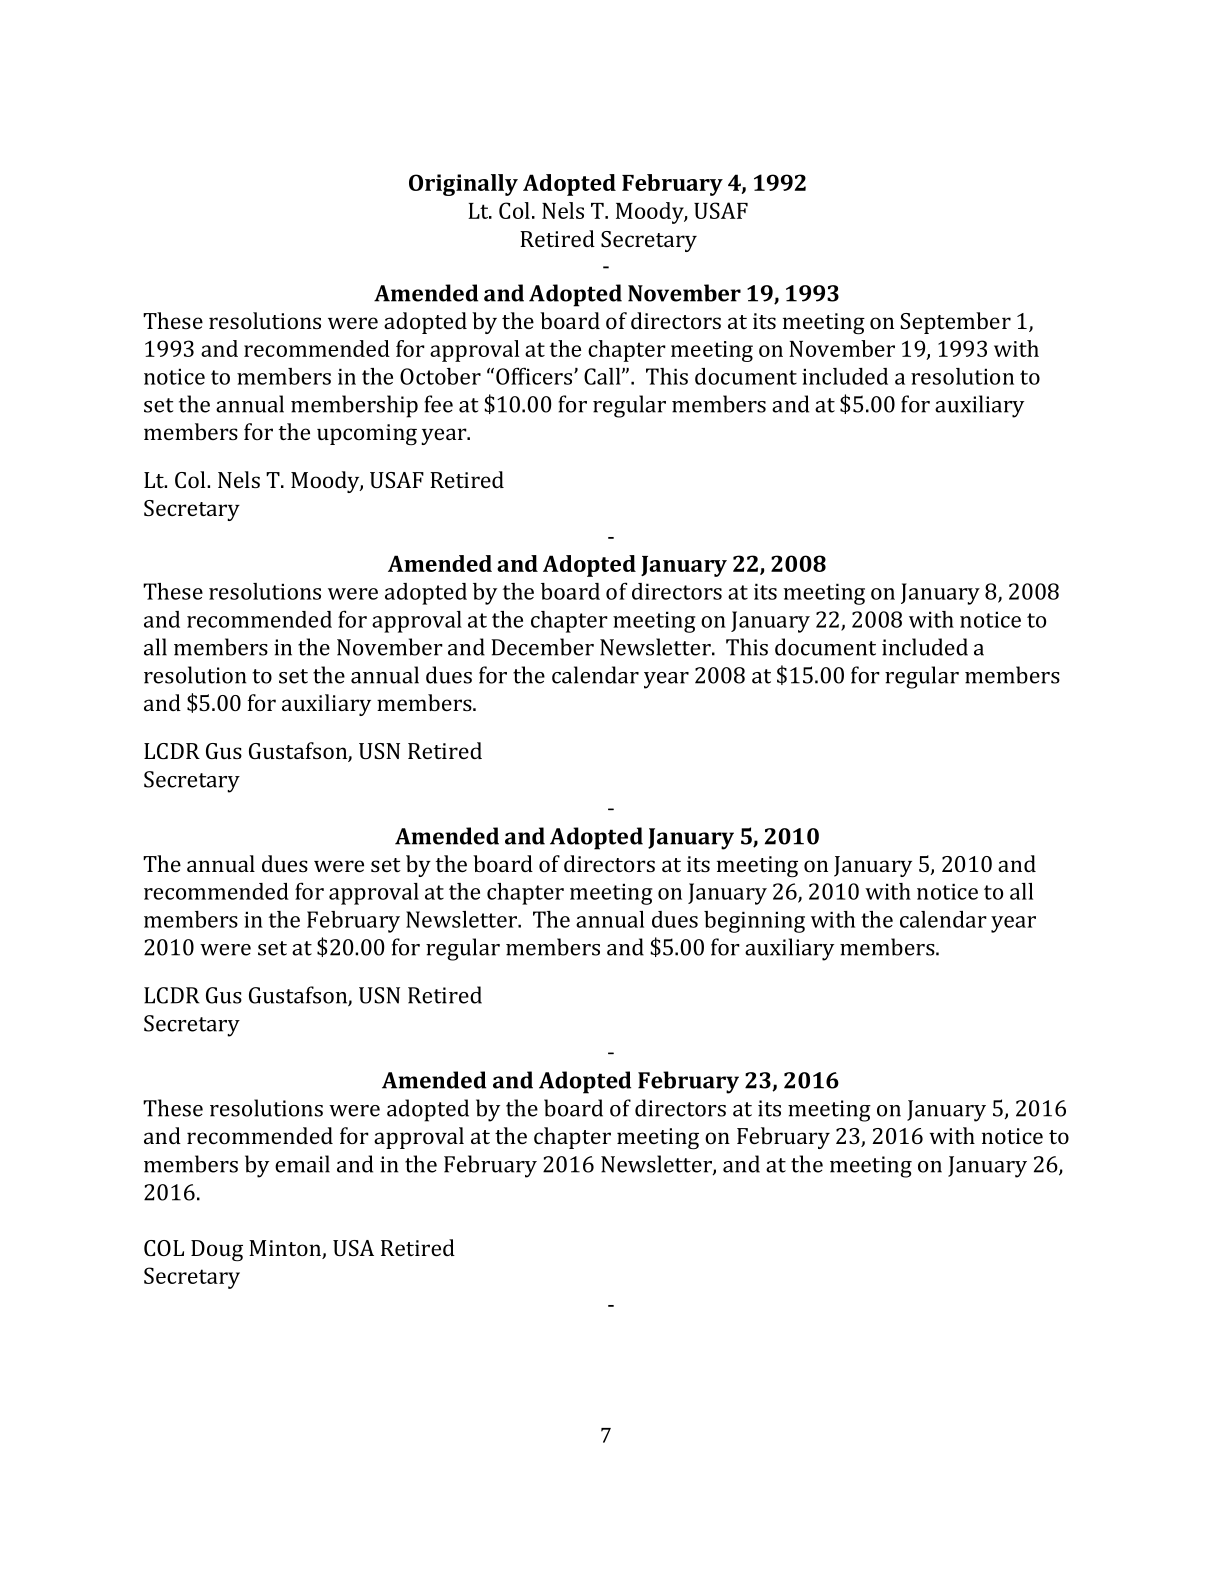 This screenshot has width=1216, height=1574. I want to click on beginning, so click(754, 922).
